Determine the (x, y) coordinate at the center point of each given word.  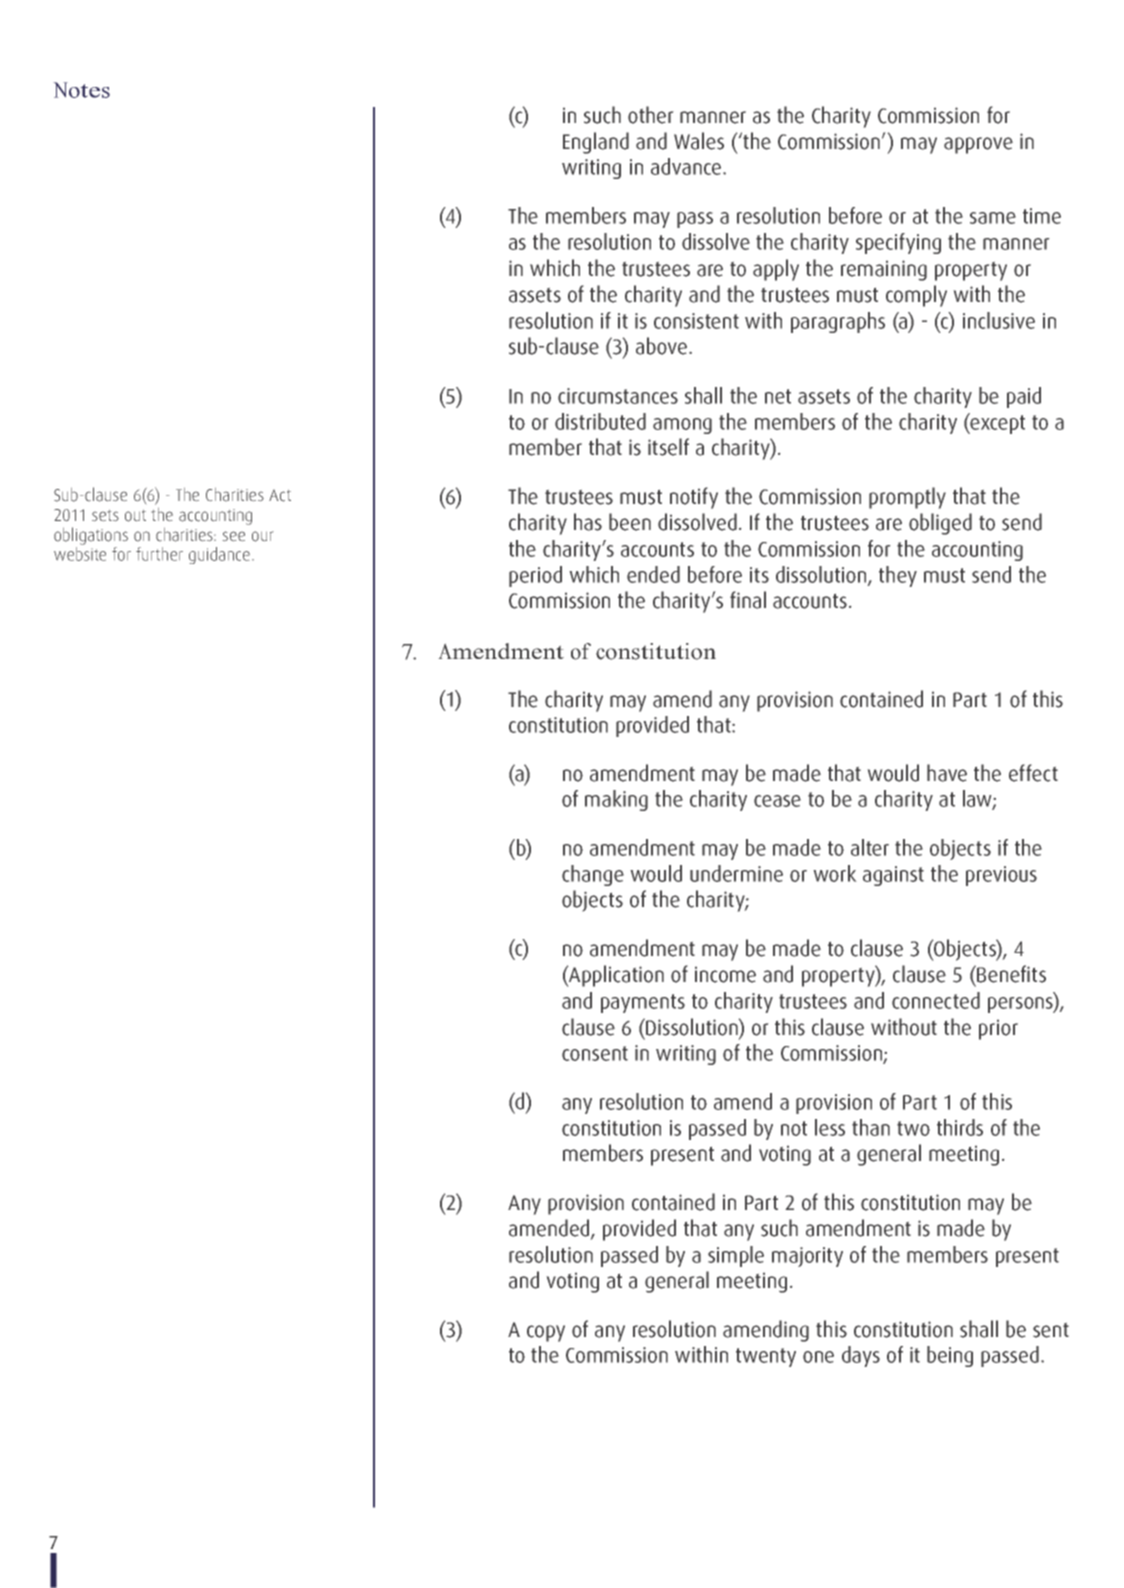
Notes (81, 90)
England (596, 143)
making (616, 800)
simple (736, 1256)
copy (546, 1333)
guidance (219, 555)
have (947, 773)
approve (978, 145)
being (950, 1356)
